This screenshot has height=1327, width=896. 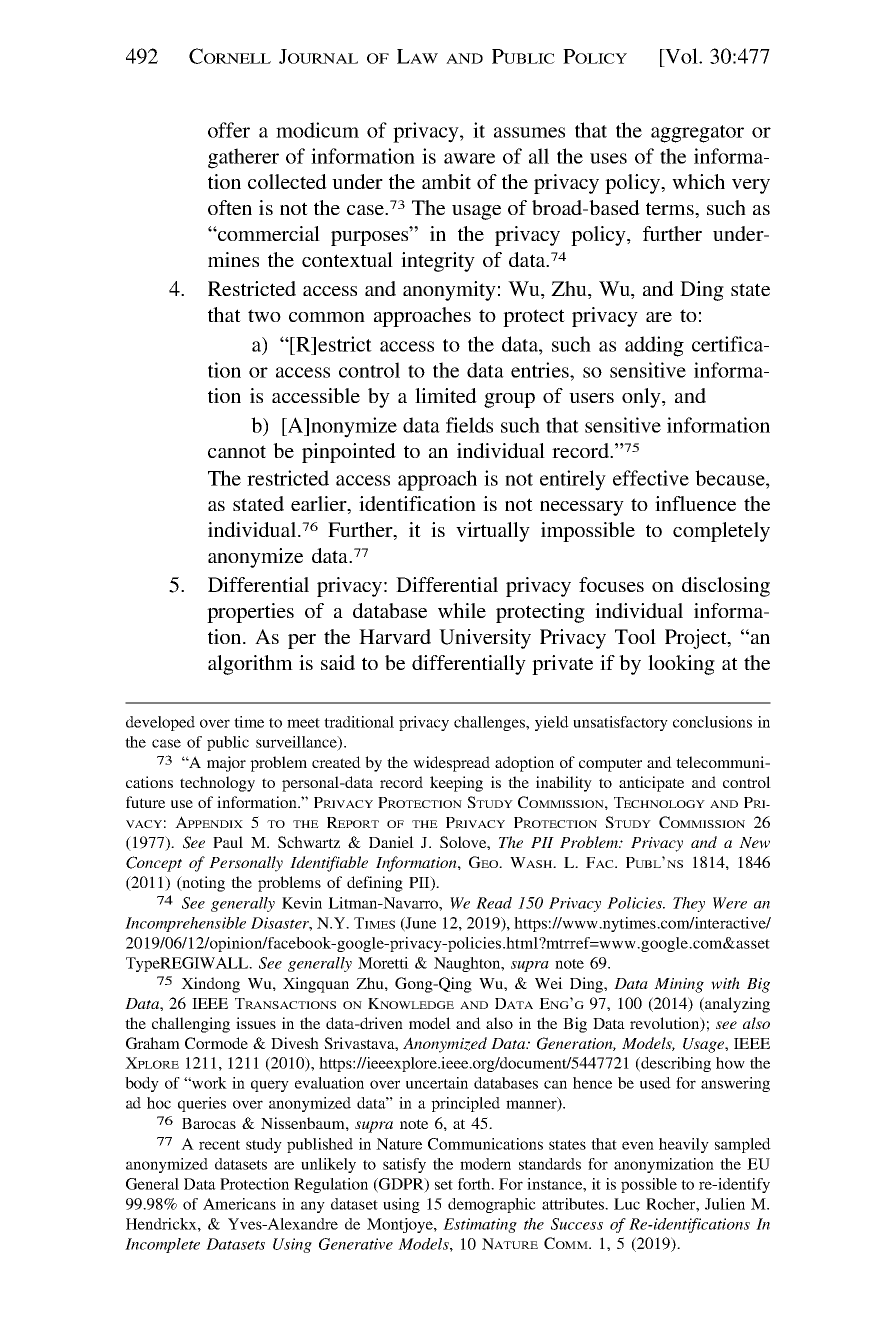 I want to click on ambit, so click(x=446, y=181).
